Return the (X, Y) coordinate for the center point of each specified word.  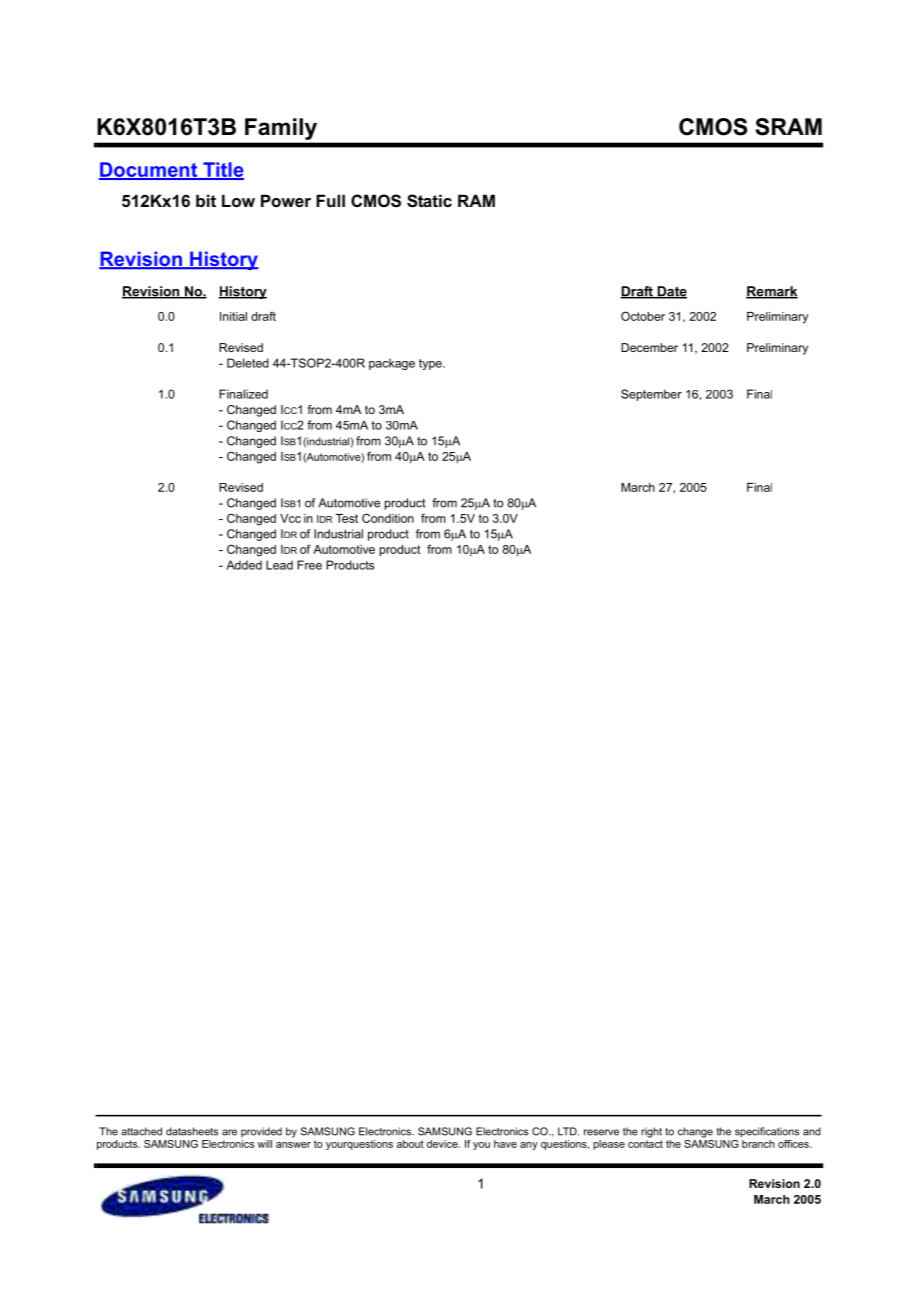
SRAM (788, 127)
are (229, 1132)
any (529, 1146)
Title (222, 171)
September (651, 395)
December (649, 347)
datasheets (192, 1131)
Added (244, 565)
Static (429, 201)
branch (758, 1142)
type (431, 364)
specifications (767, 1132)
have (505, 1144)
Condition (388, 518)
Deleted (248, 363)
